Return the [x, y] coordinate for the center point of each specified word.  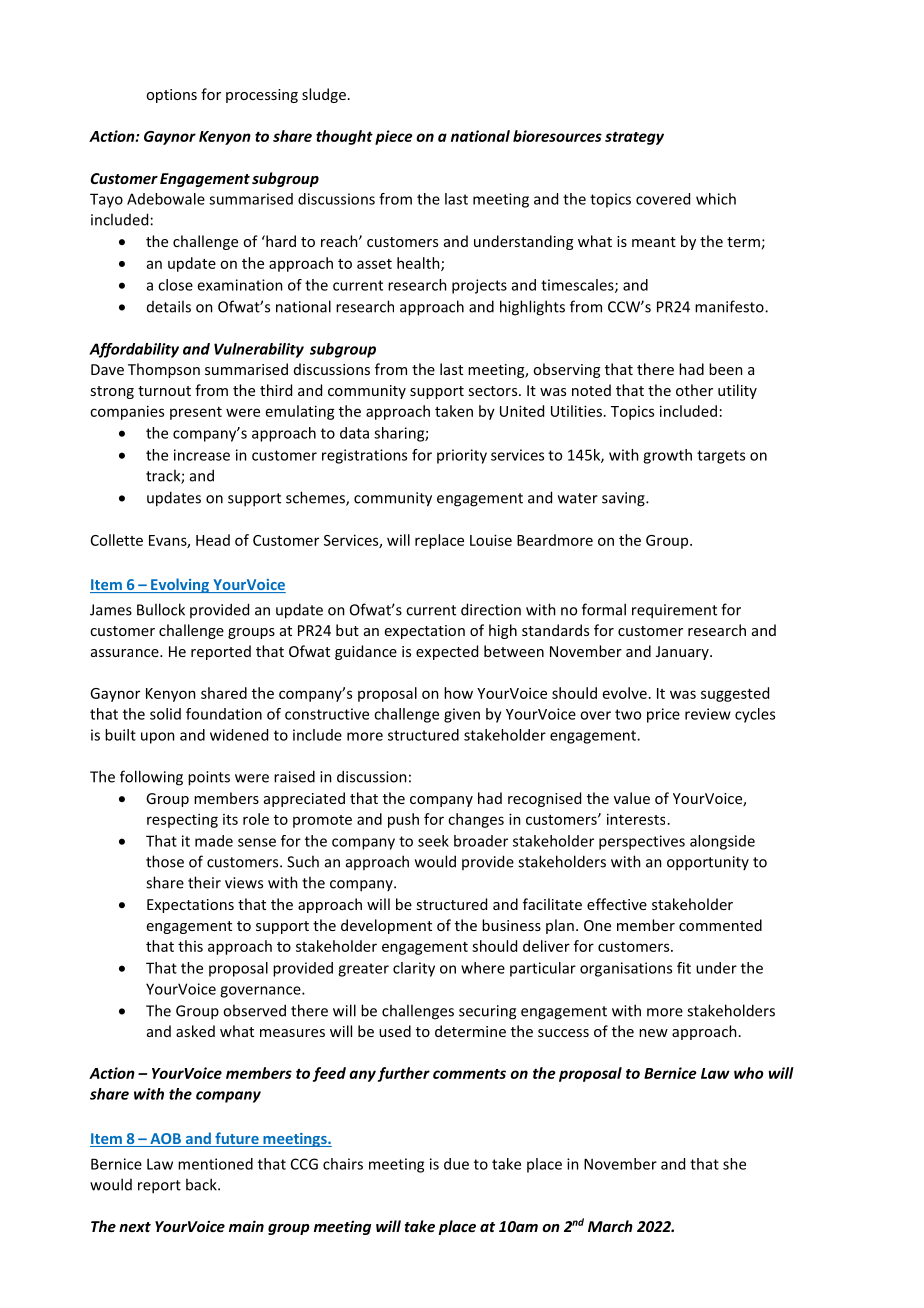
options [171, 96]
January [683, 653]
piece [394, 137]
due [456, 1164]
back [202, 1184]
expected [447, 652]
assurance [126, 653]
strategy [634, 138]
